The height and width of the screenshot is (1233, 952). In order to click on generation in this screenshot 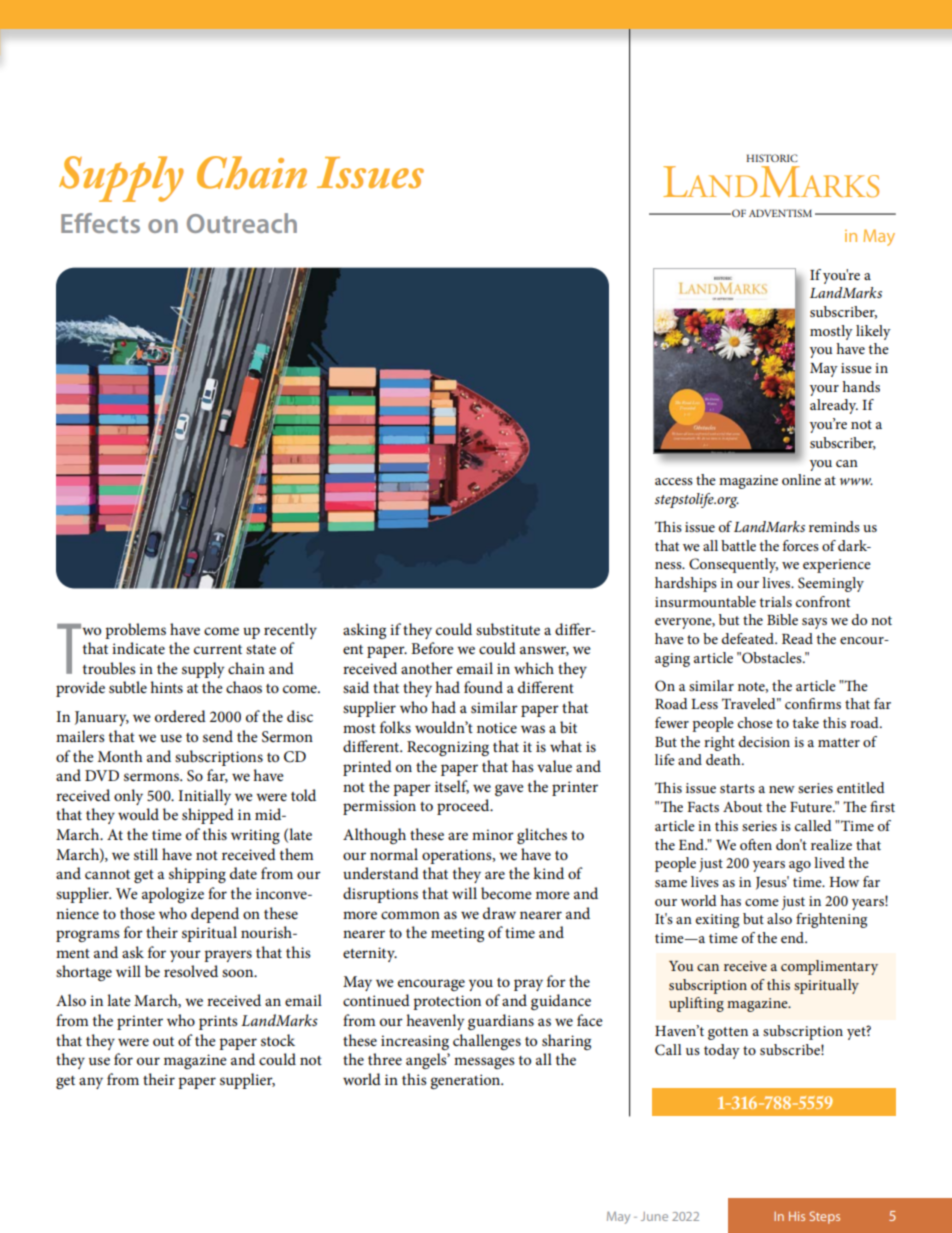, I will do `click(466, 1081)`.
